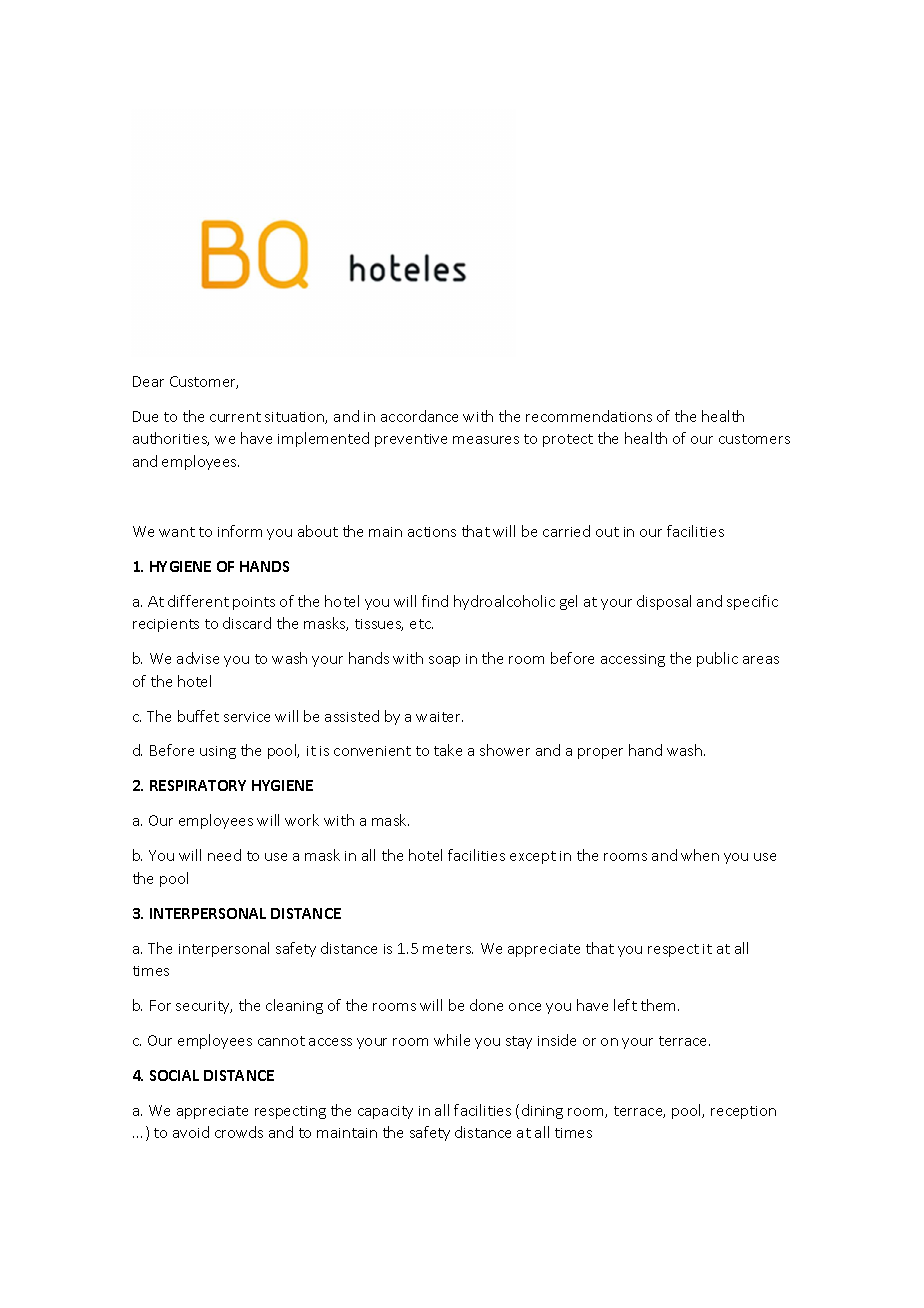  Describe the element at coordinates (664, 602) in the screenshot. I see `disposal` at that location.
